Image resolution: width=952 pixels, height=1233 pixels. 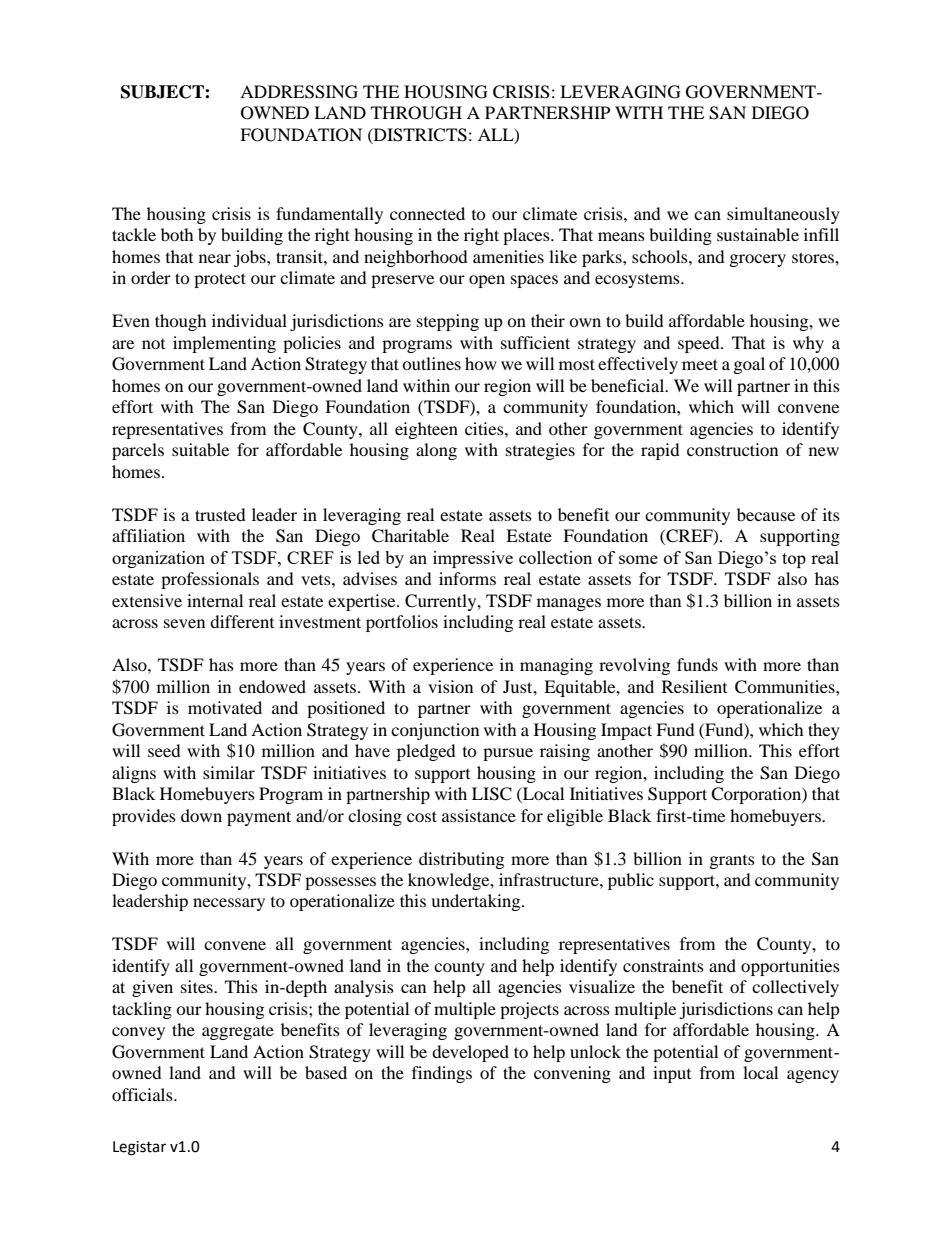 I want to click on implementing, so click(x=224, y=344).
